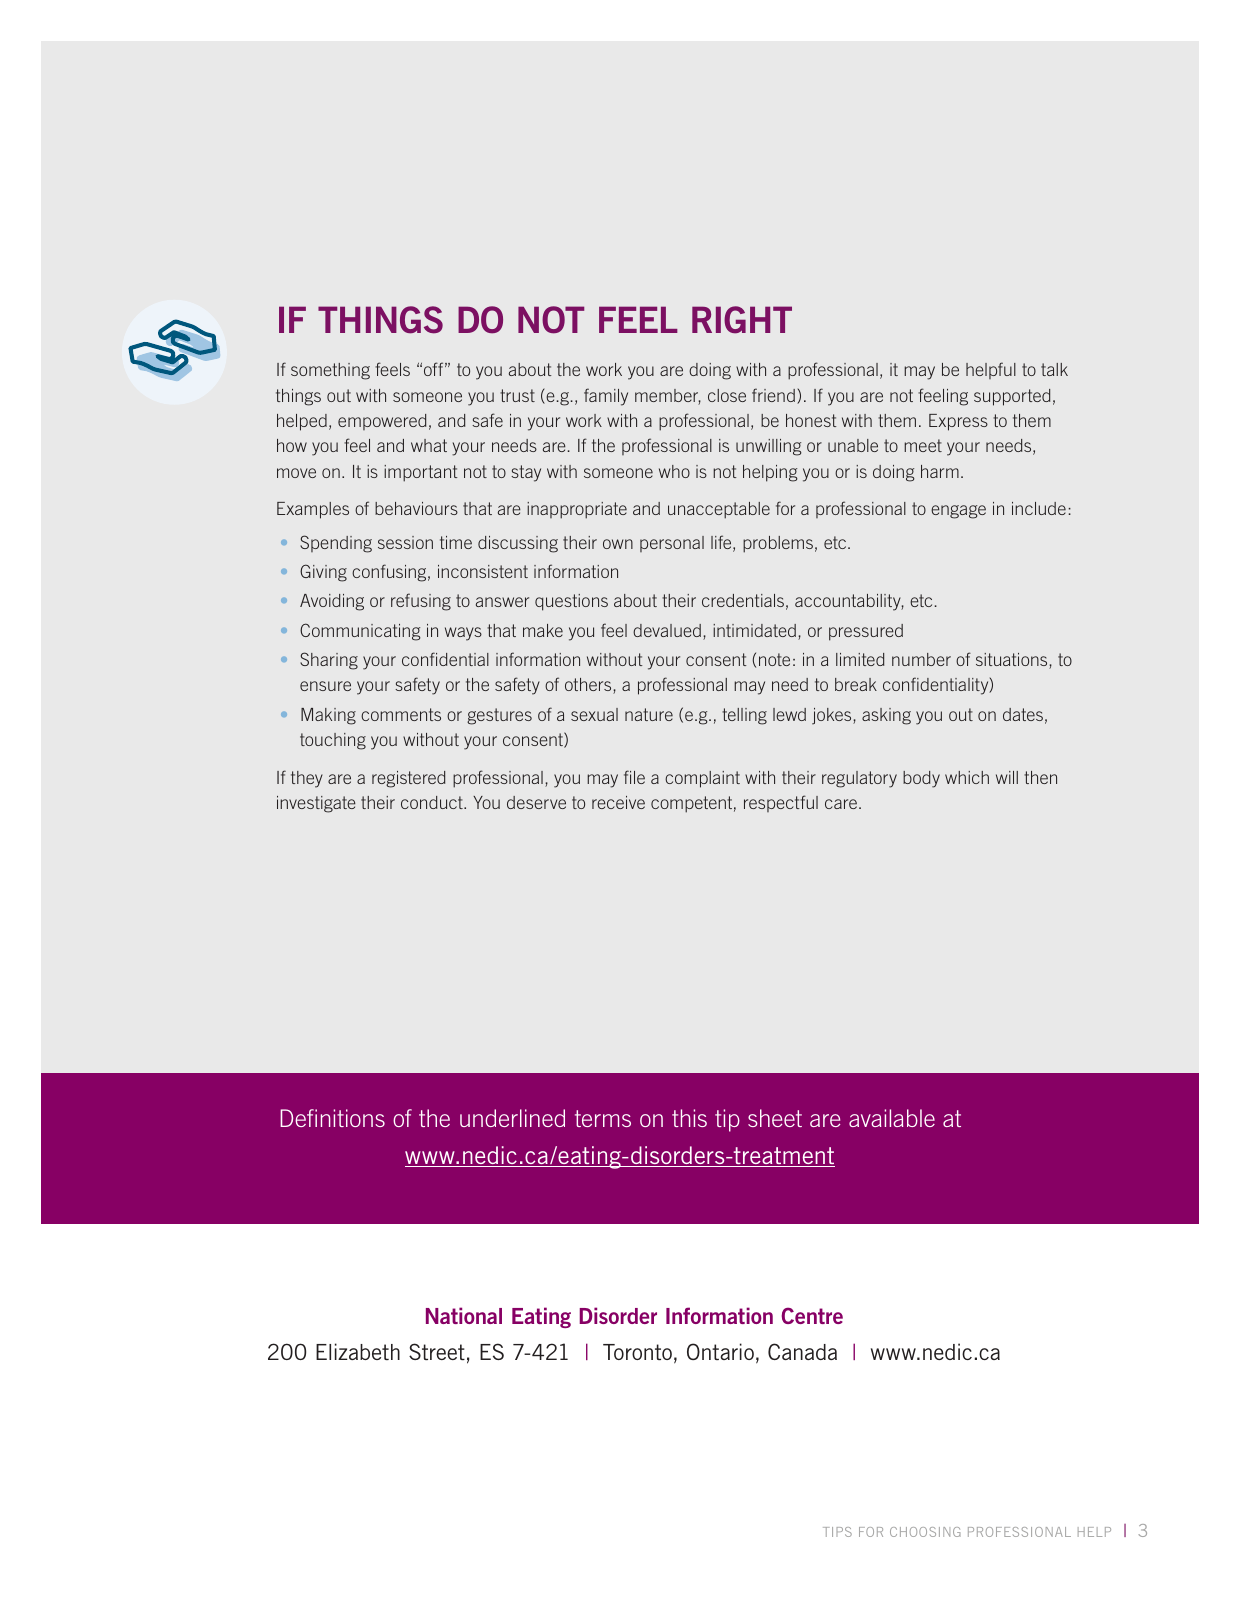 The width and height of the screenshot is (1240, 1605). What do you see at coordinates (433, 802) in the screenshot?
I see `conduct` at bounding box center [433, 802].
